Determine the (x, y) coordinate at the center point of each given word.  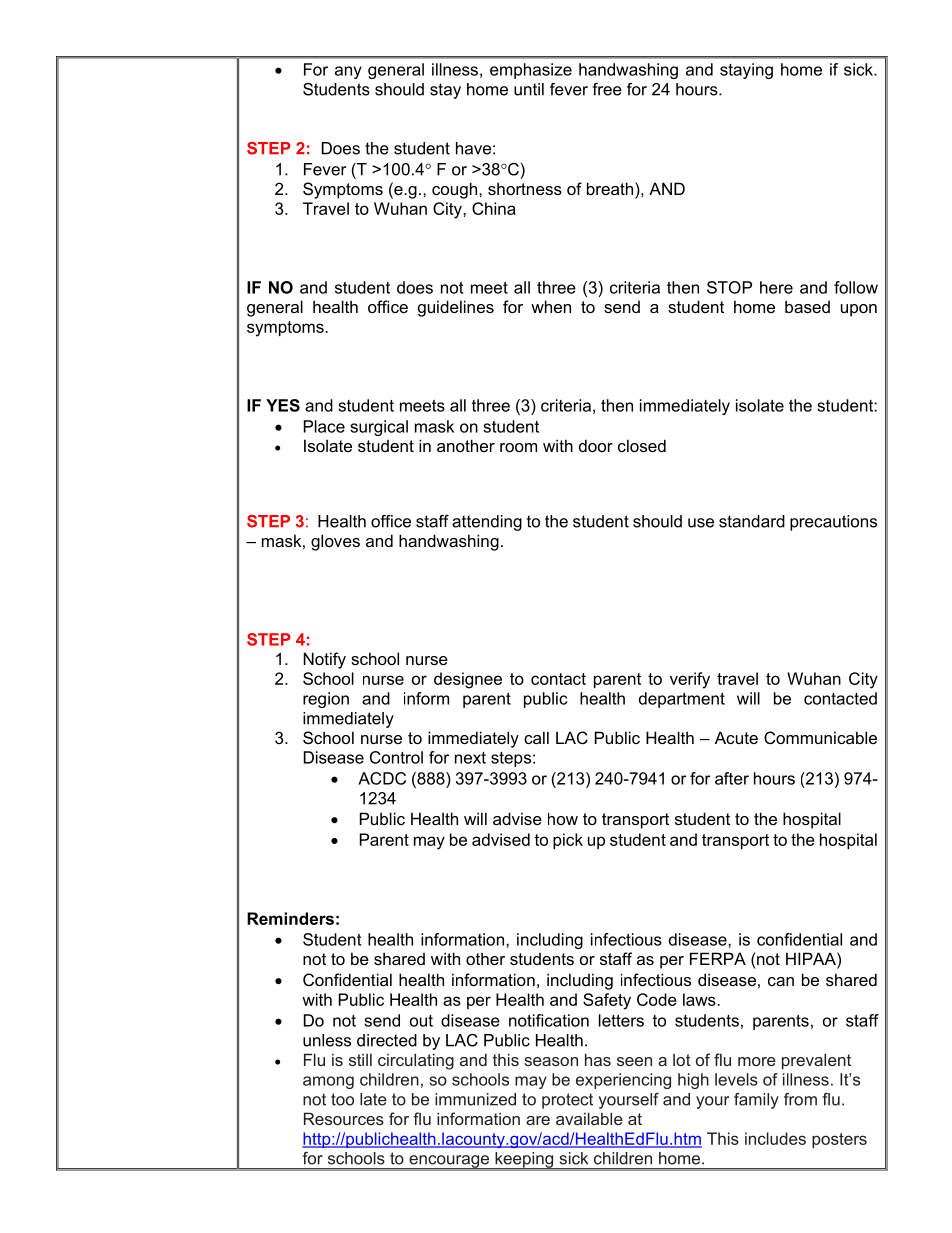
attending (487, 523)
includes (775, 1138)
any (348, 72)
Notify (324, 660)
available (589, 1118)
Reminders (290, 918)
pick (568, 841)
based (807, 306)
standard (752, 521)
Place (324, 426)
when (551, 306)
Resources (344, 1118)
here (776, 287)
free (607, 89)
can (781, 981)
